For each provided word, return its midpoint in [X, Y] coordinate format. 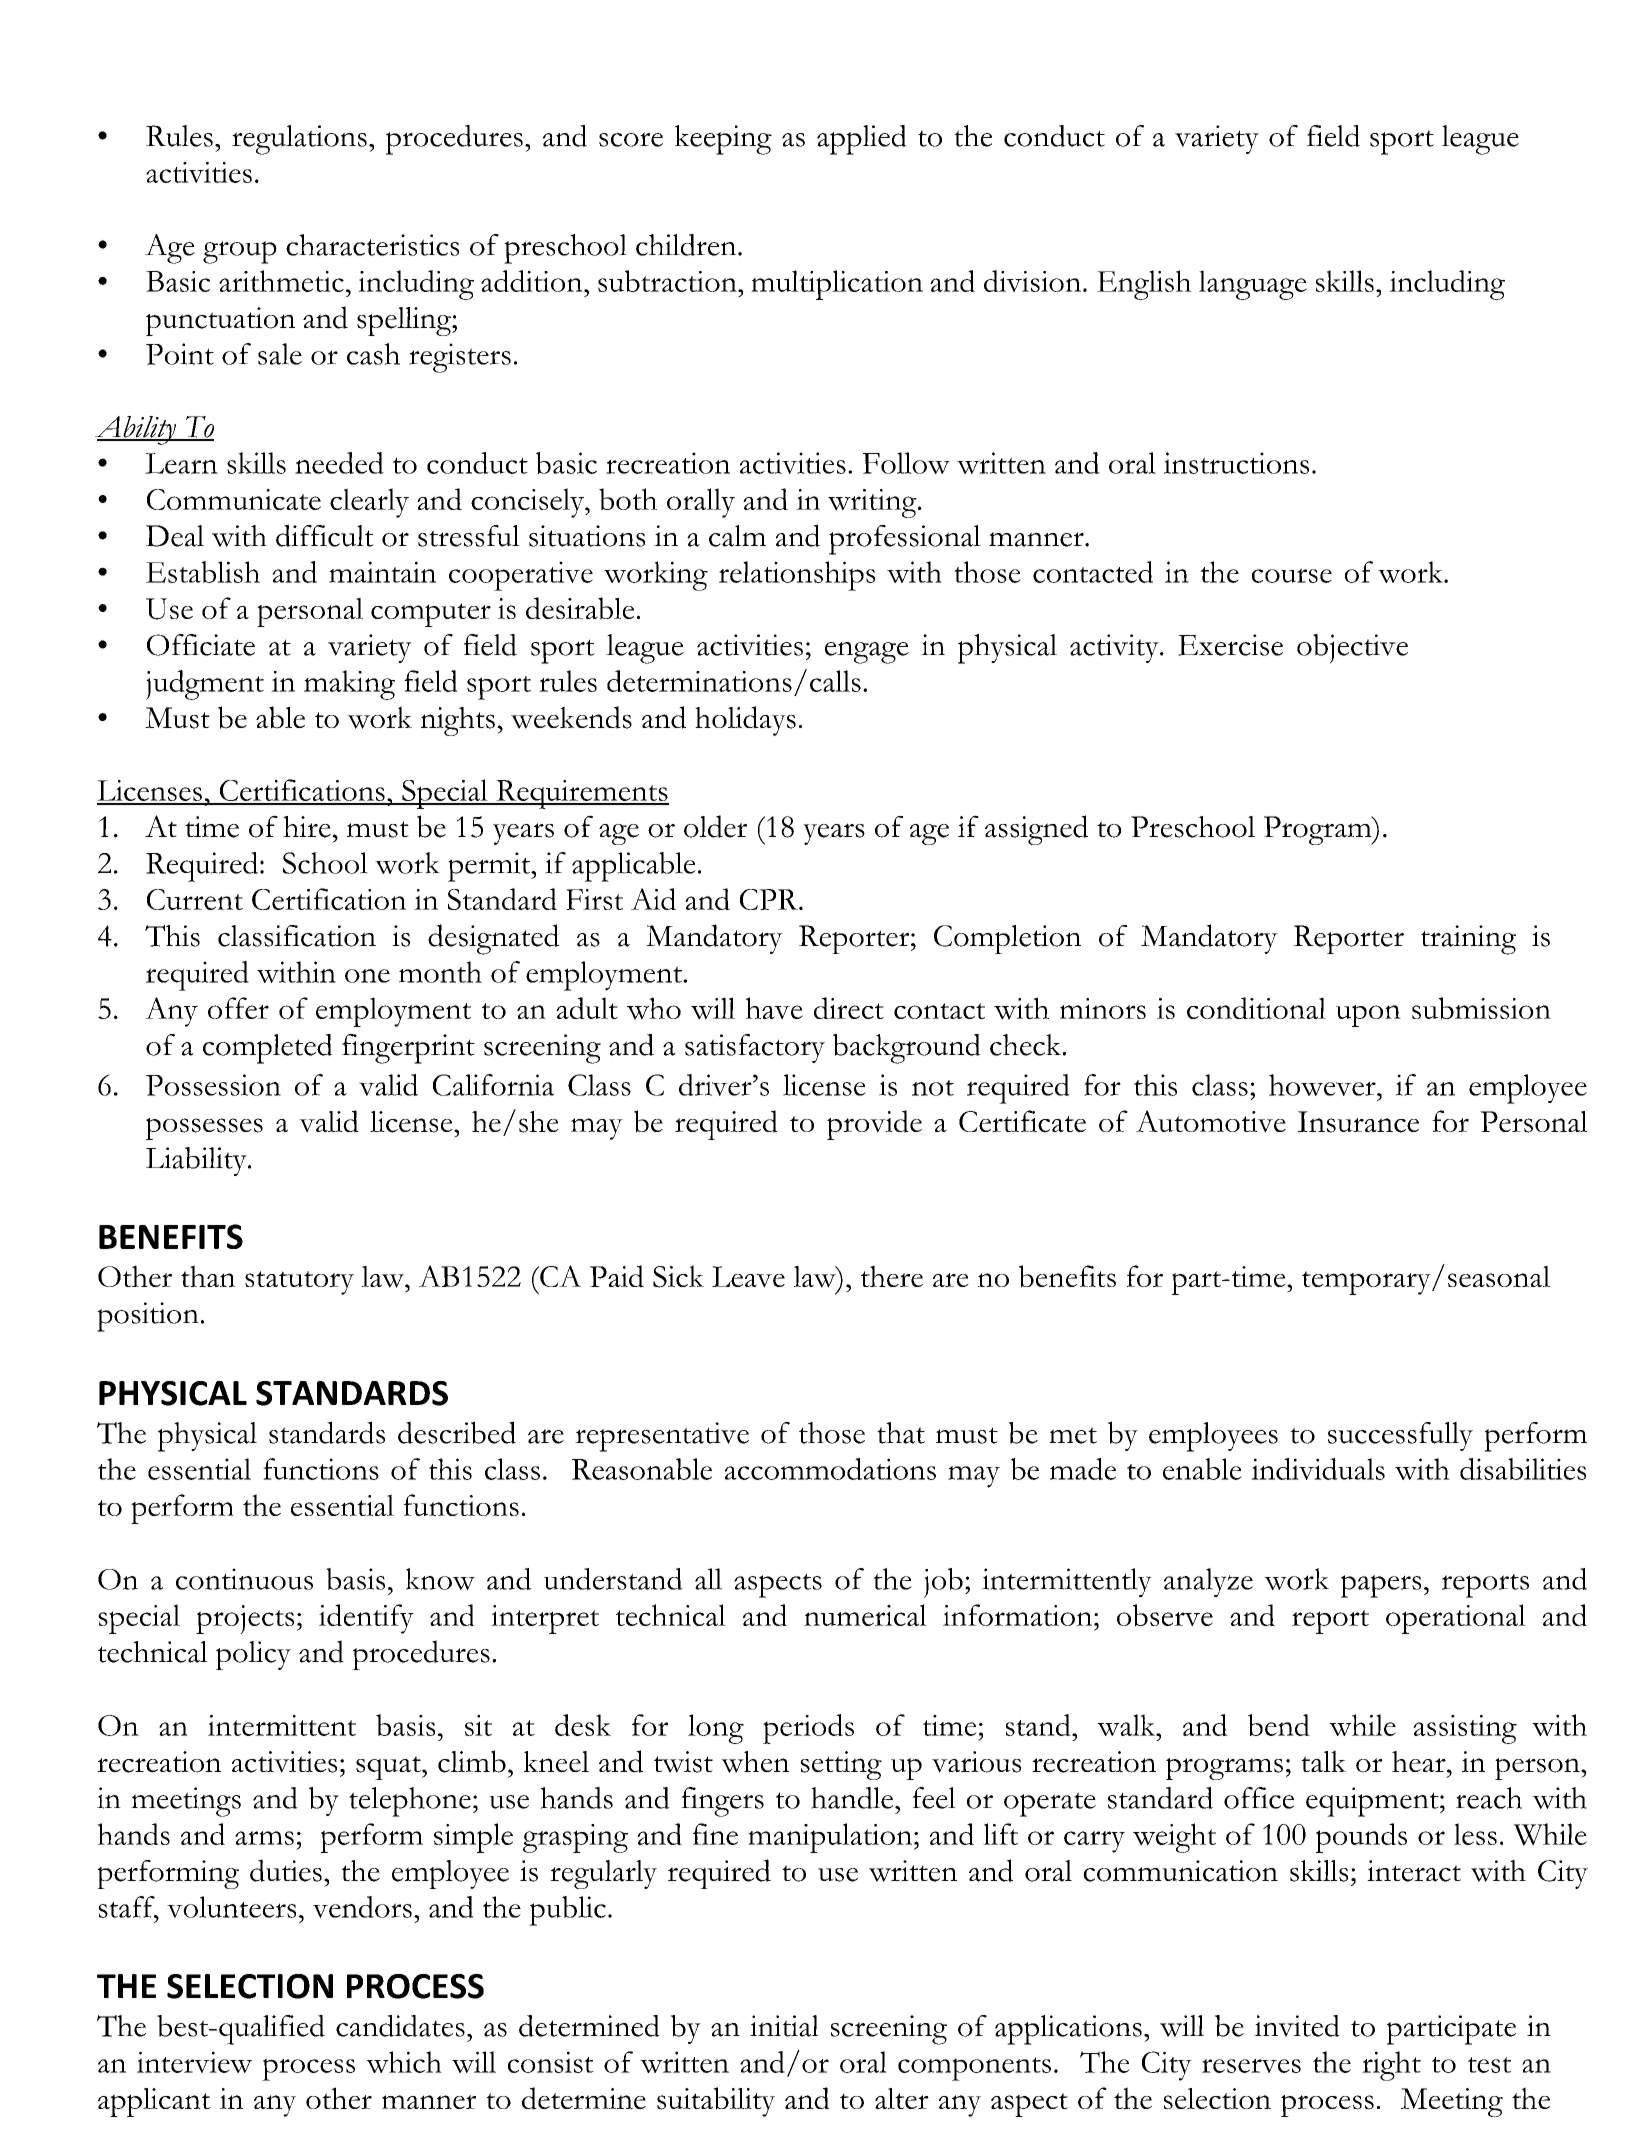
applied [862, 140]
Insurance [1358, 1122]
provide [874, 1125]
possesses [204, 1129]
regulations [299, 140]
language [1253, 285]
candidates [400, 2026]
